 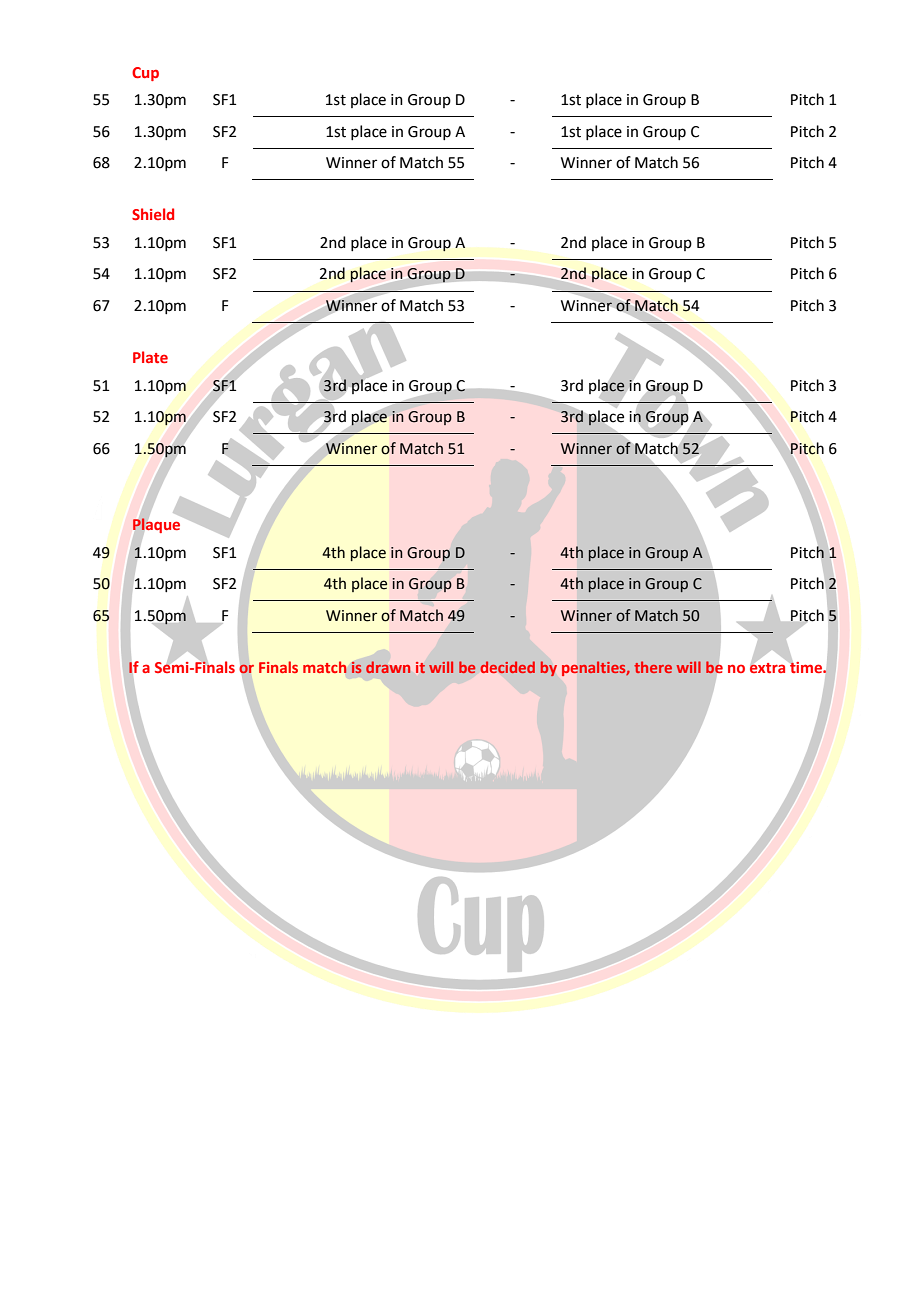 I want to click on extra, so click(x=769, y=666).
